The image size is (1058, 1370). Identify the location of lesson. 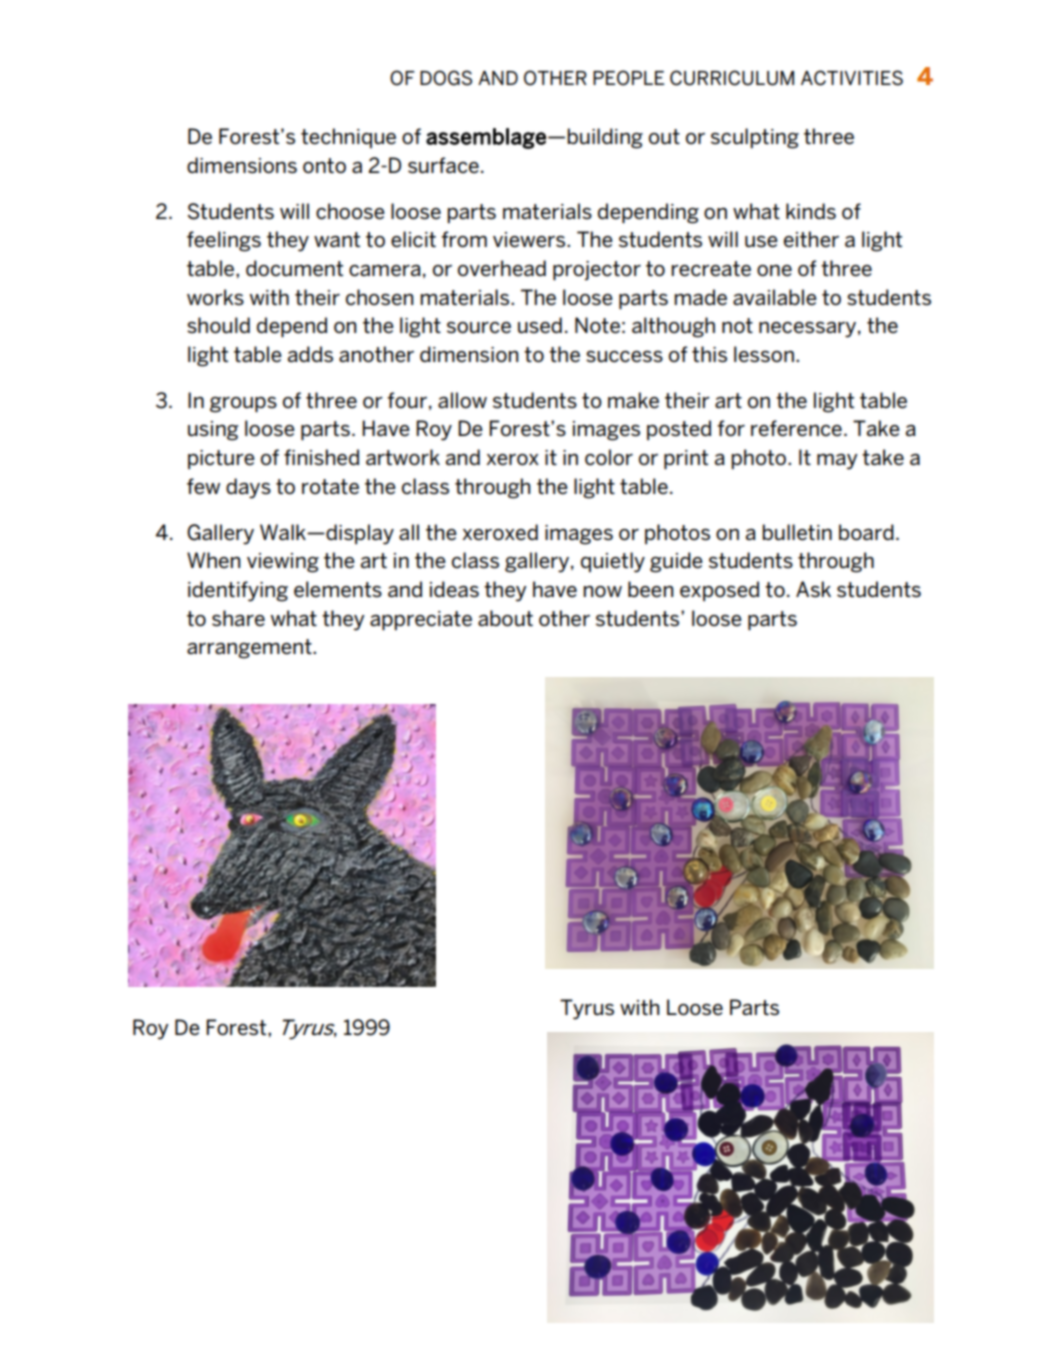
(764, 354).
